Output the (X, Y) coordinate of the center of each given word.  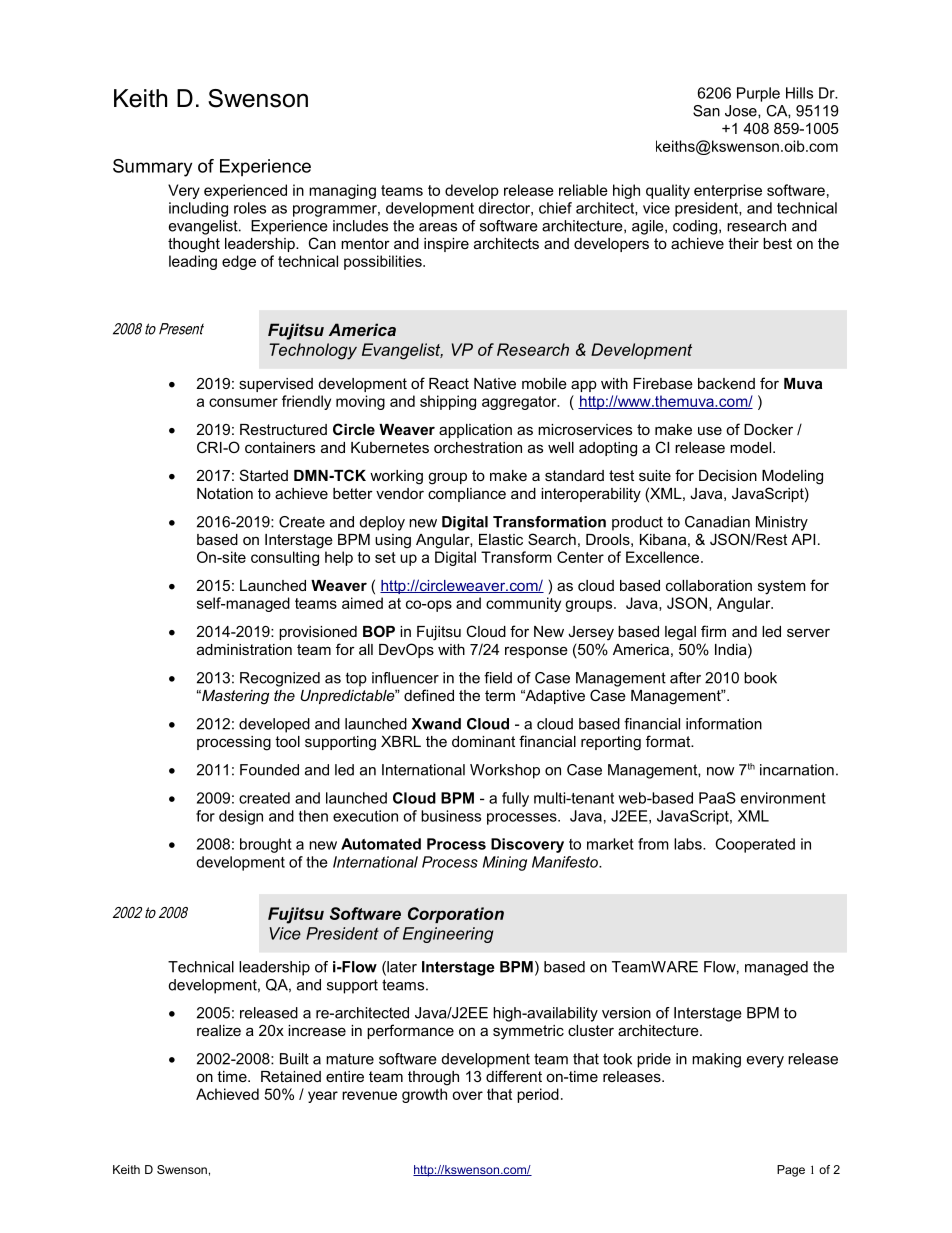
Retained (291, 1076)
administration (244, 649)
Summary (152, 168)
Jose (742, 111)
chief (555, 208)
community (523, 604)
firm (713, 631)
